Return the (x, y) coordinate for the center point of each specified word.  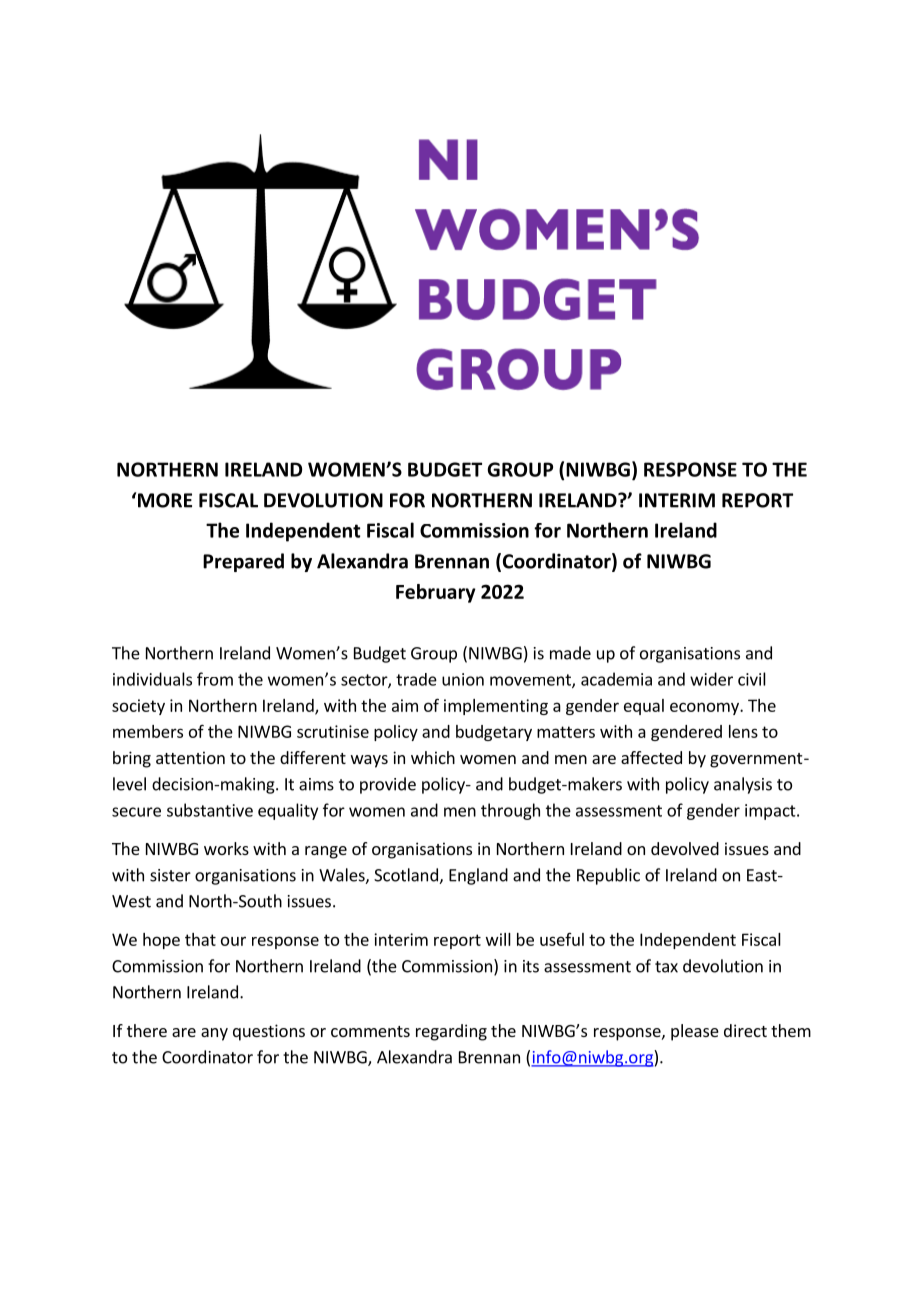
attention (190, 757)
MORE (165, 500)
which (433, 757)
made (570, 653)
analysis (743, 785)
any (214, 1034)
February (436, 593)
